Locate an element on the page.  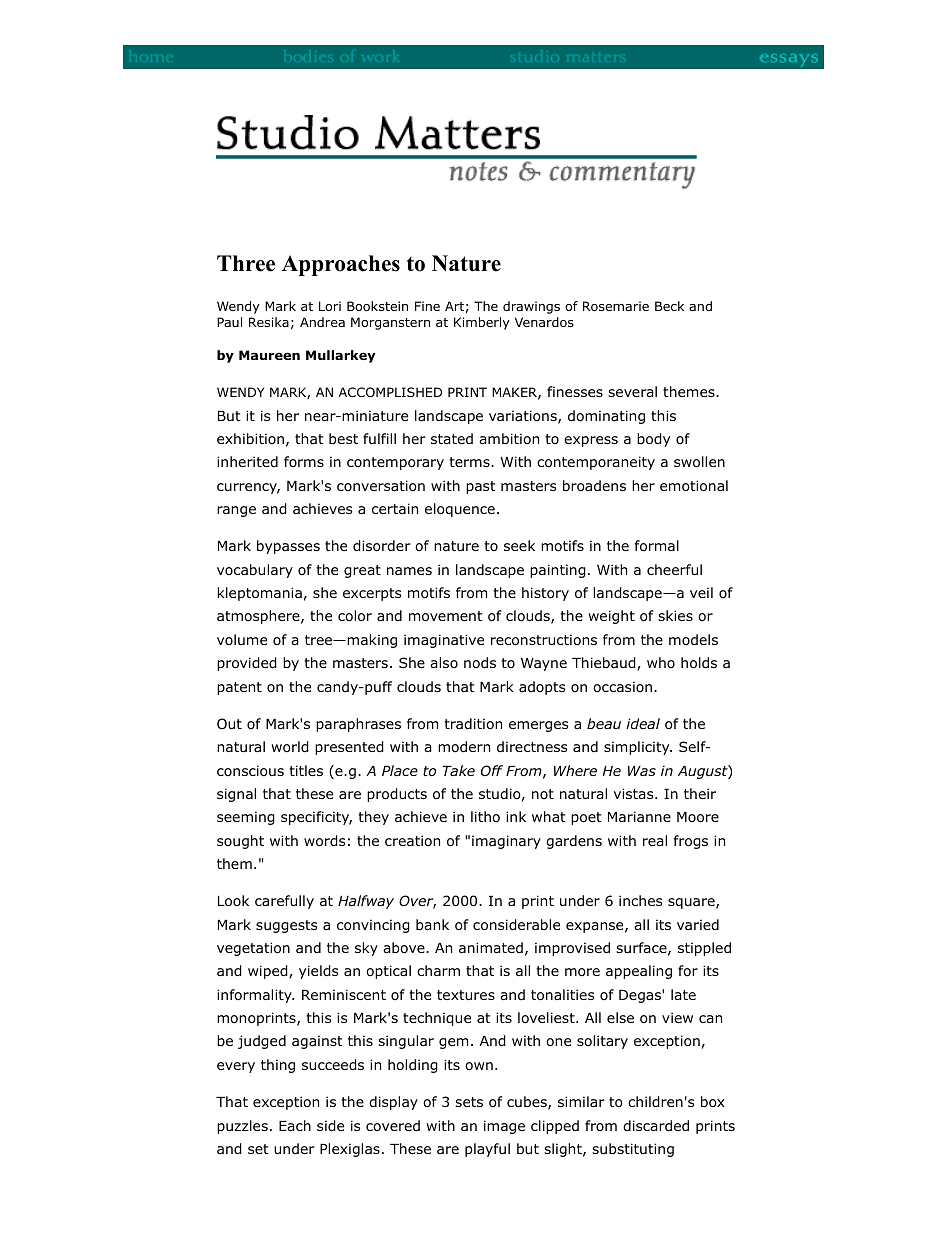
Art is located at coordinates (454, 306).
